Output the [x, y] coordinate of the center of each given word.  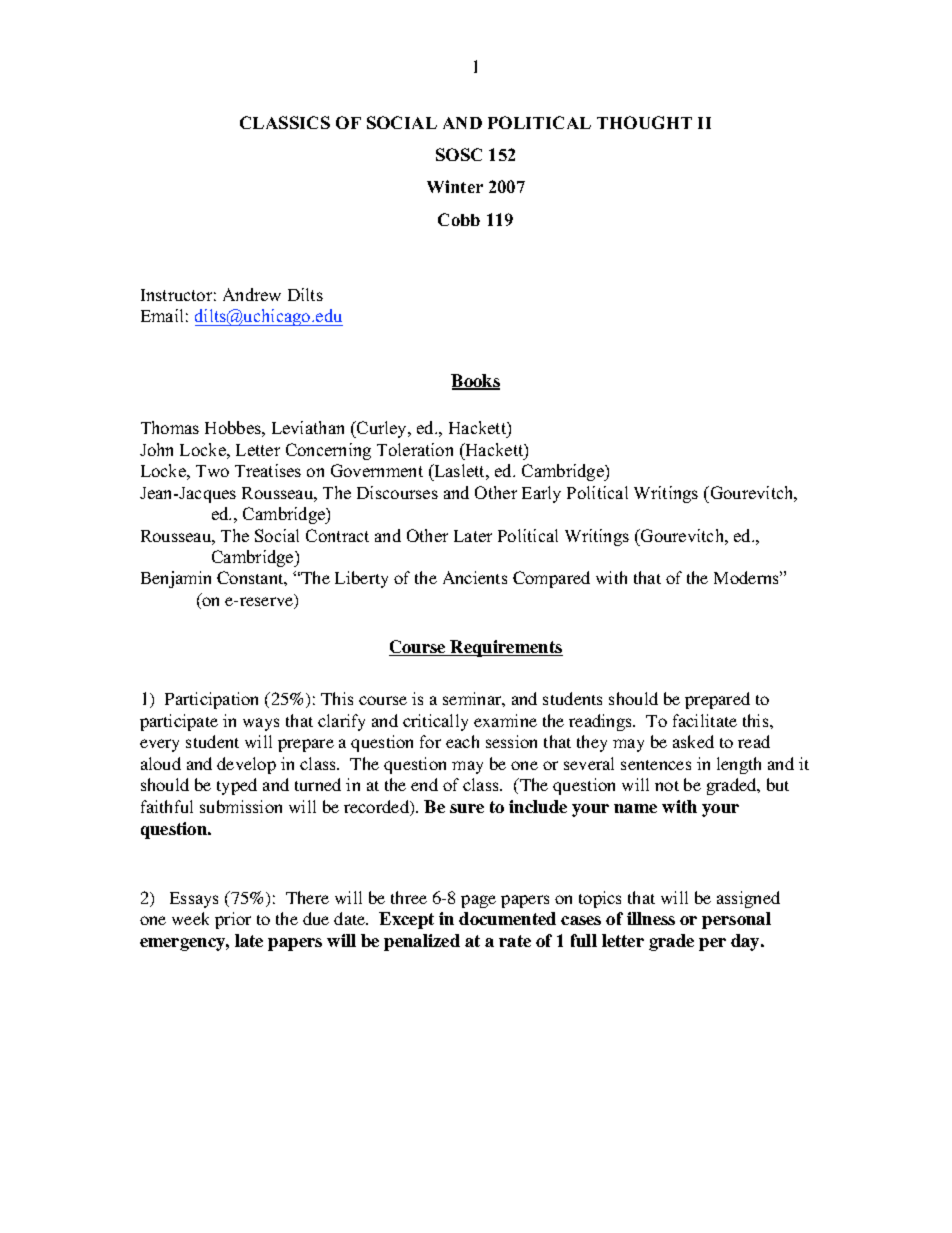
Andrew [252, 294]
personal [736, 920]
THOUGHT [644, 122]
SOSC [459, 154]
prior [233, 920]
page [478, 901]
